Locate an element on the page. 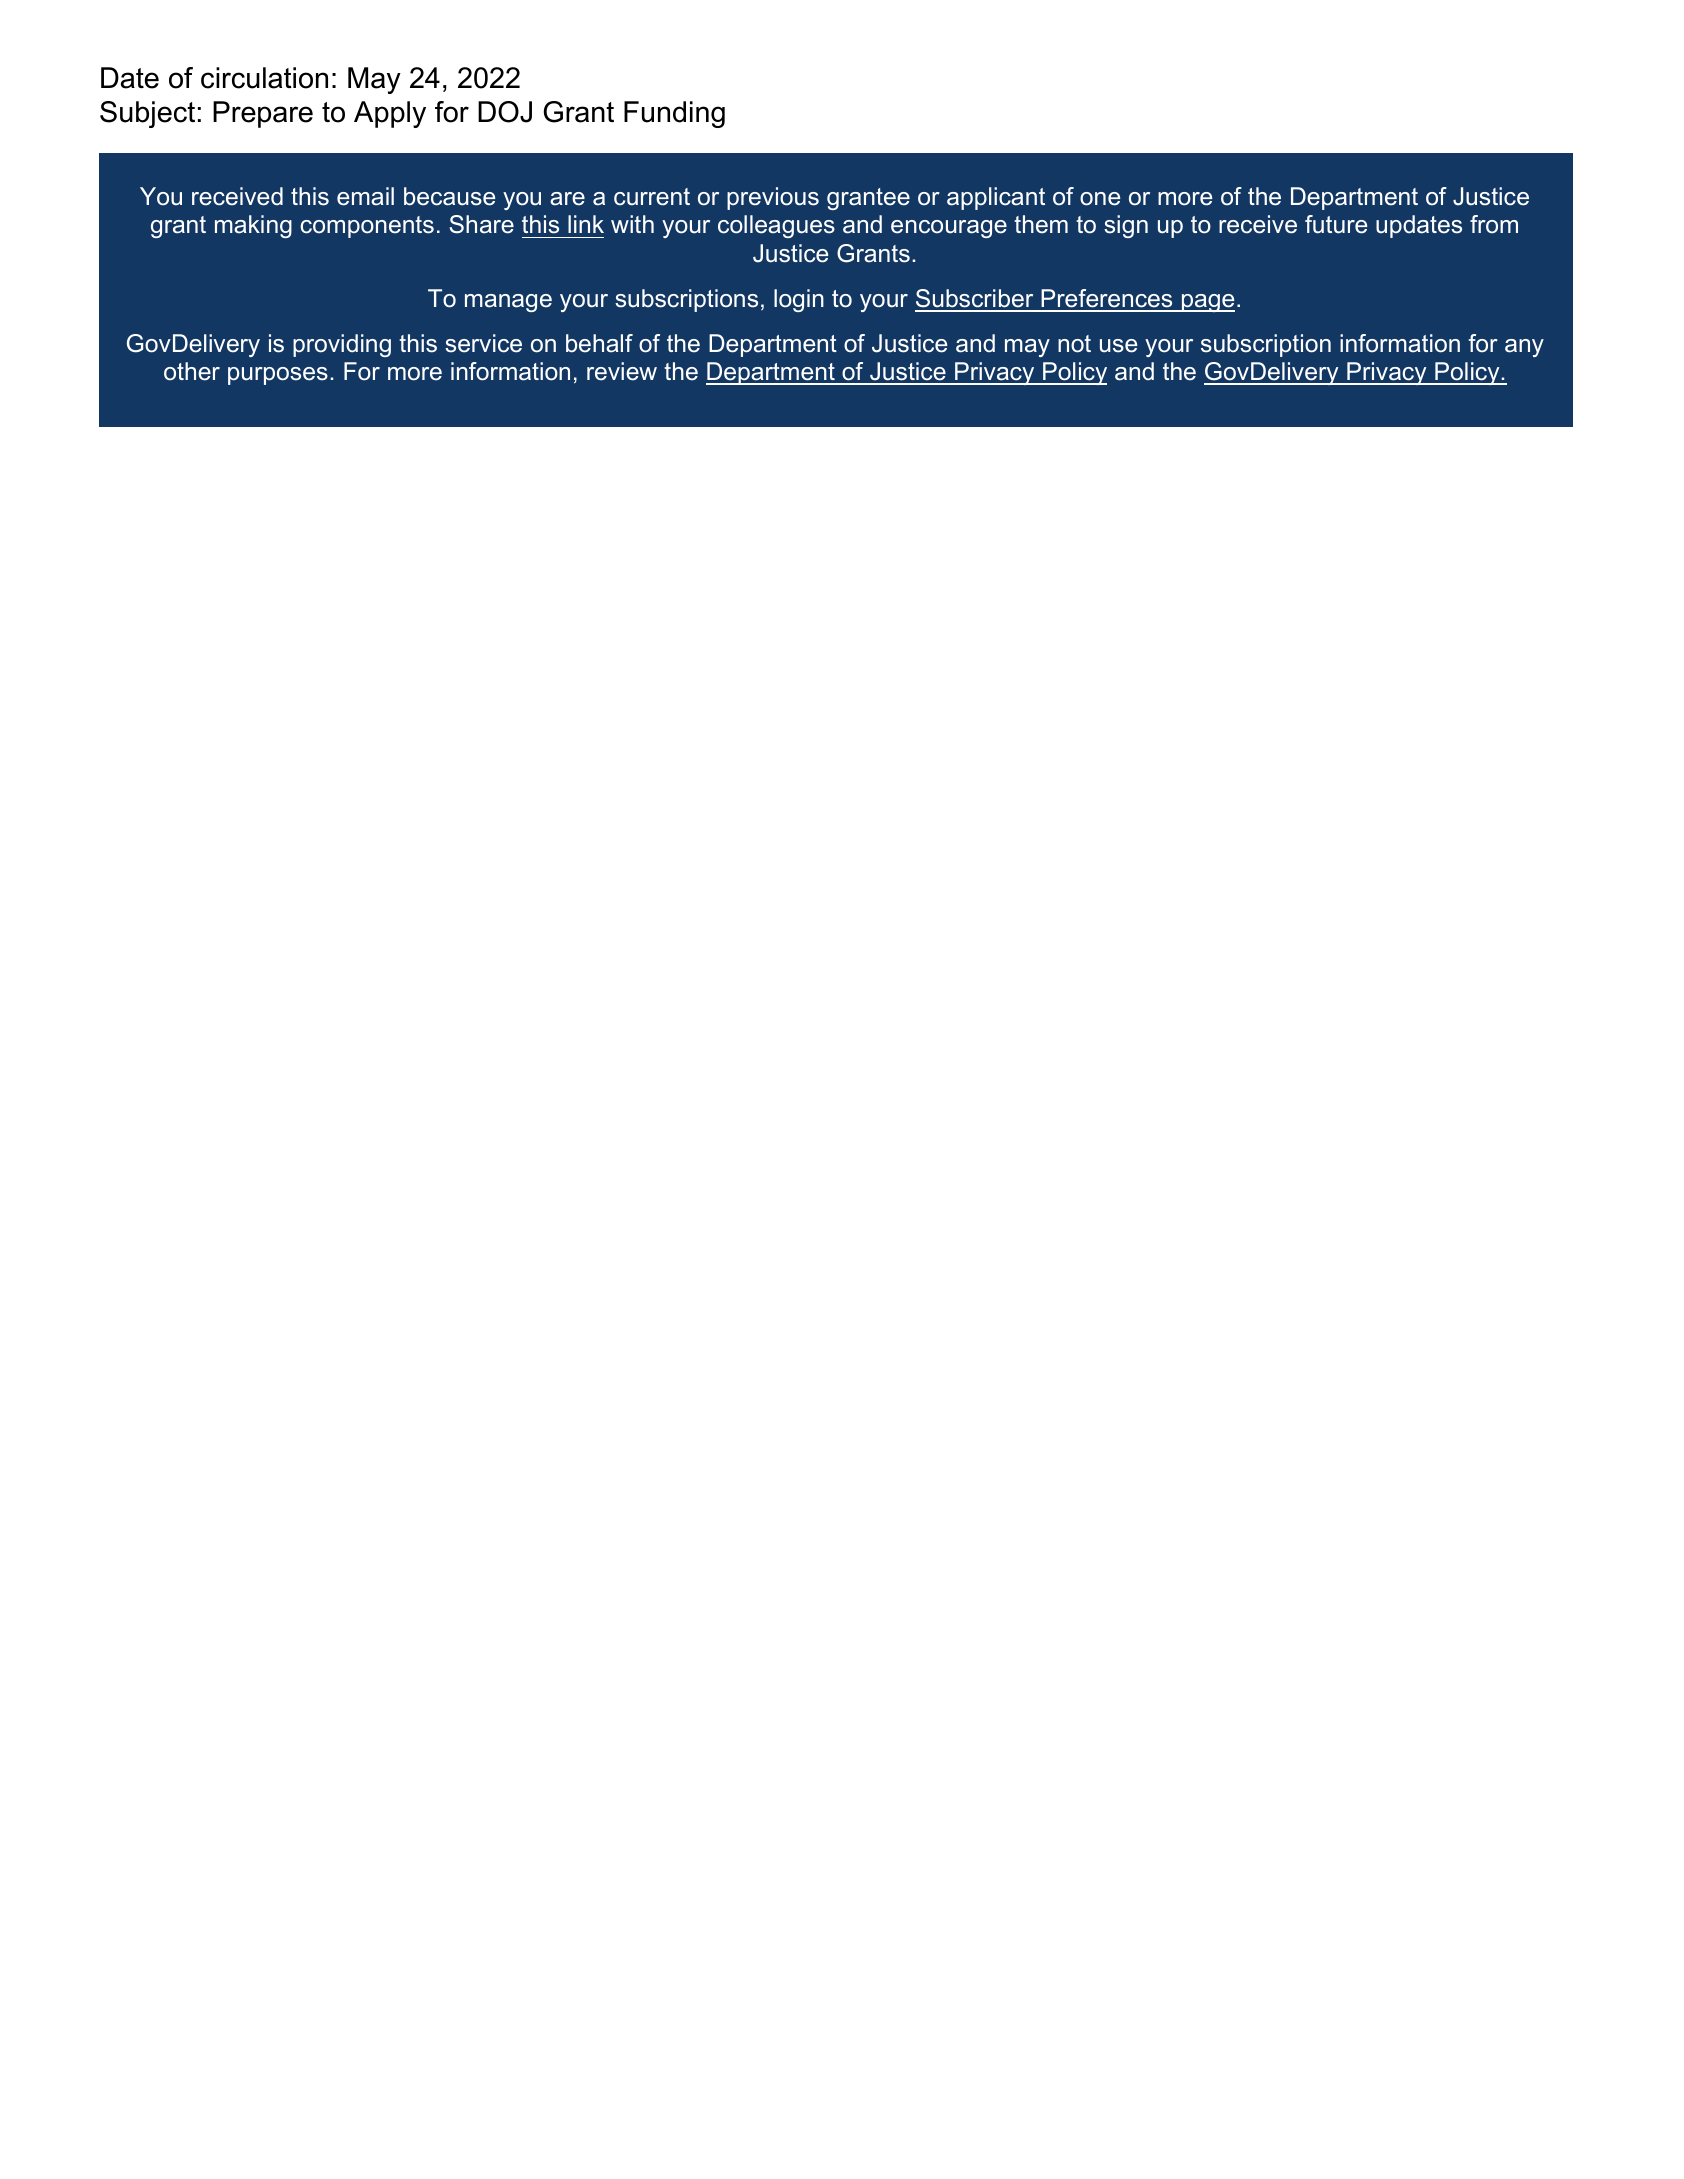 The width and height of the document is (1684, 2179). components is located at coordinates (367, 227).
